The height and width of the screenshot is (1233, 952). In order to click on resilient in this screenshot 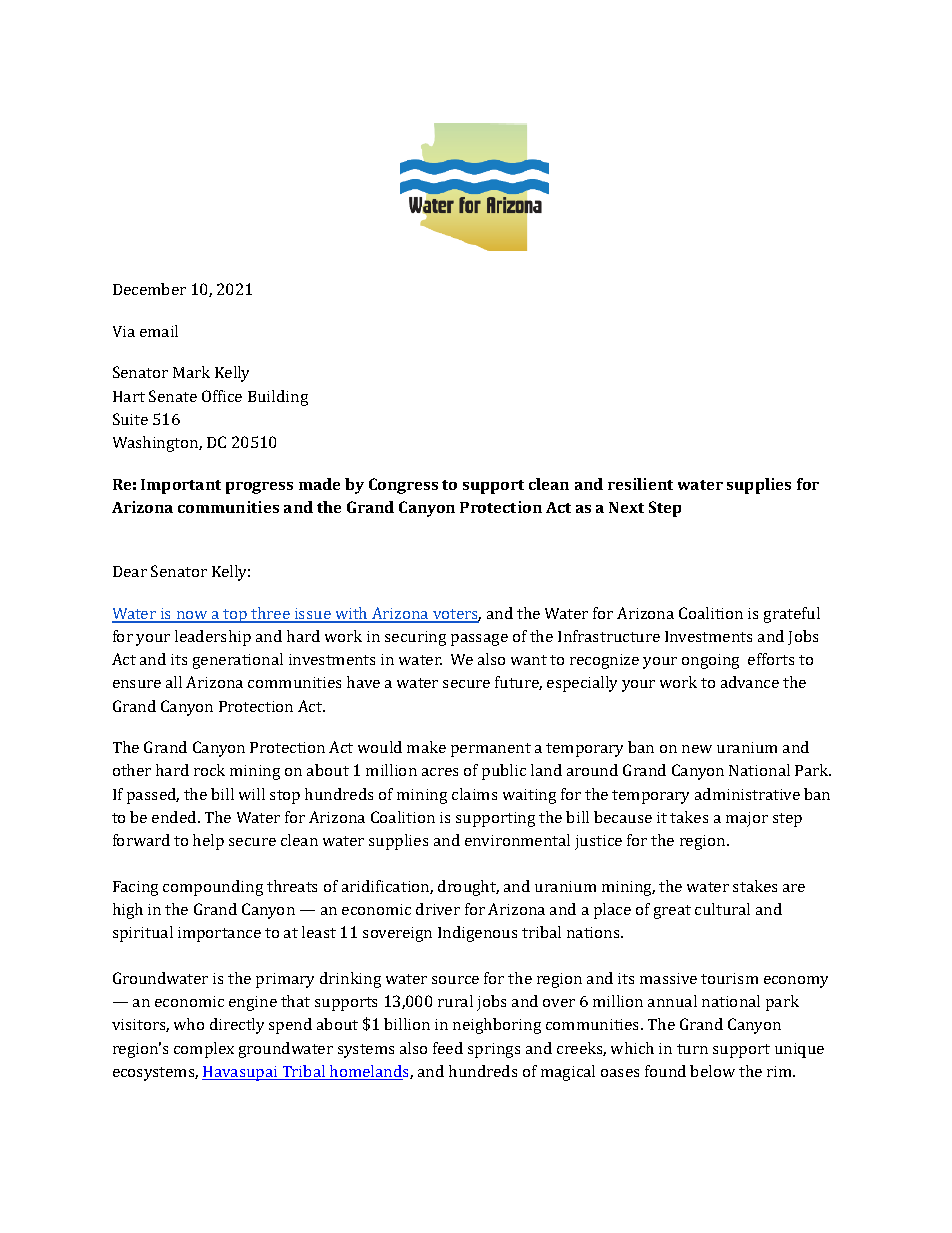, I will do `click(640, 484)`.
